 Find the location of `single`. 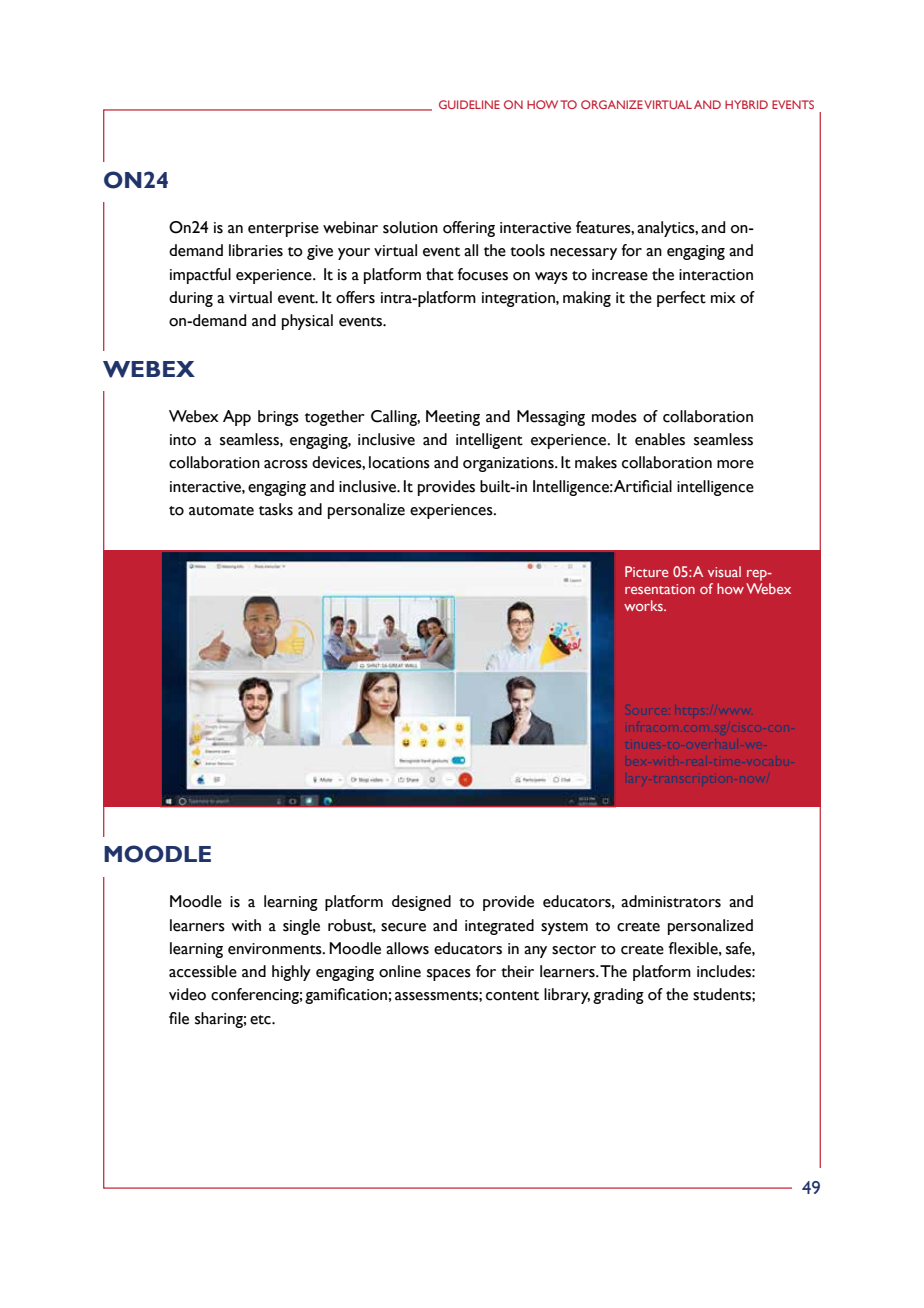

single is located at coordinates (301, 927).
